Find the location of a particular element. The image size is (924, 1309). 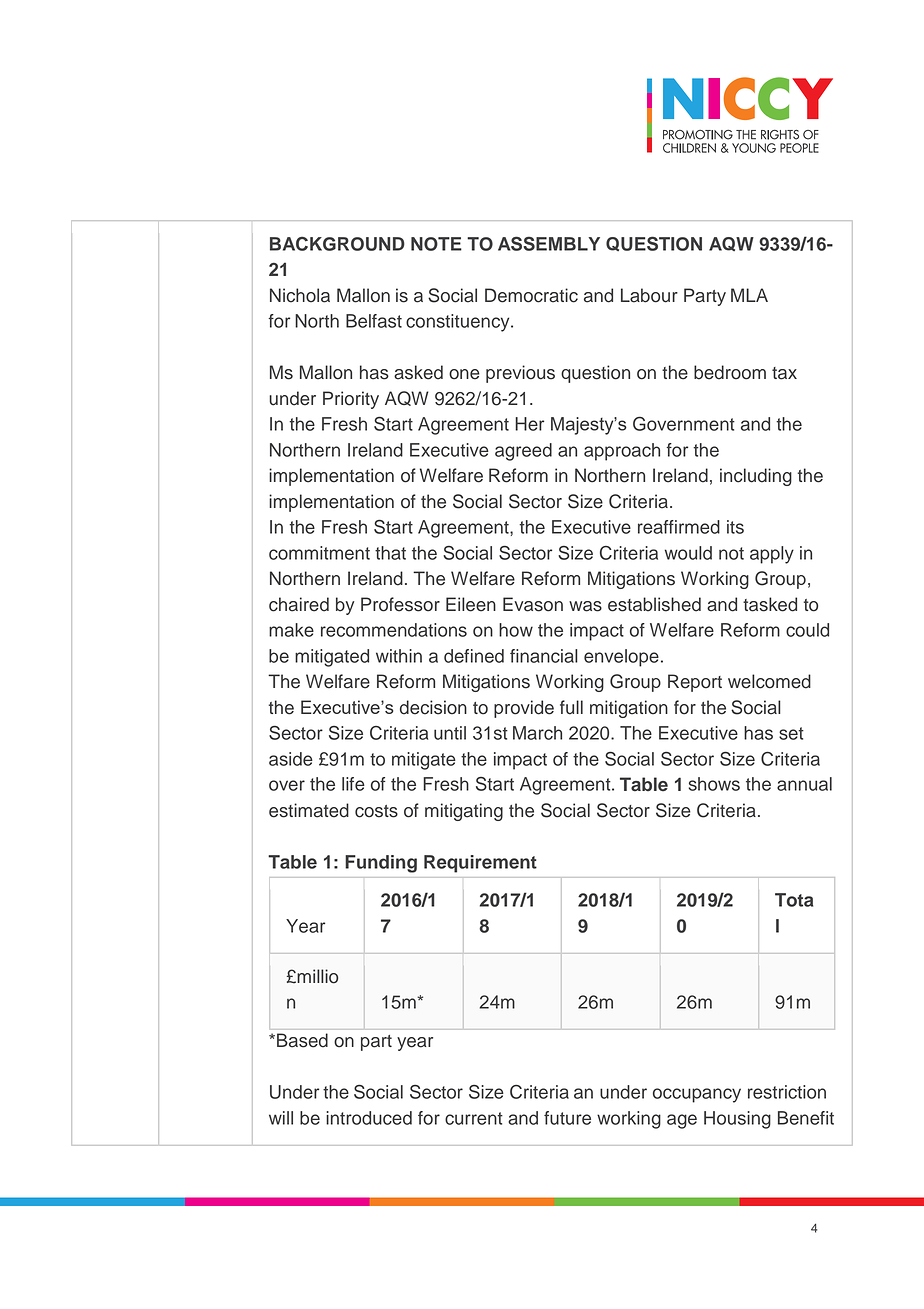

future is located at coordinates (567, 1118).
